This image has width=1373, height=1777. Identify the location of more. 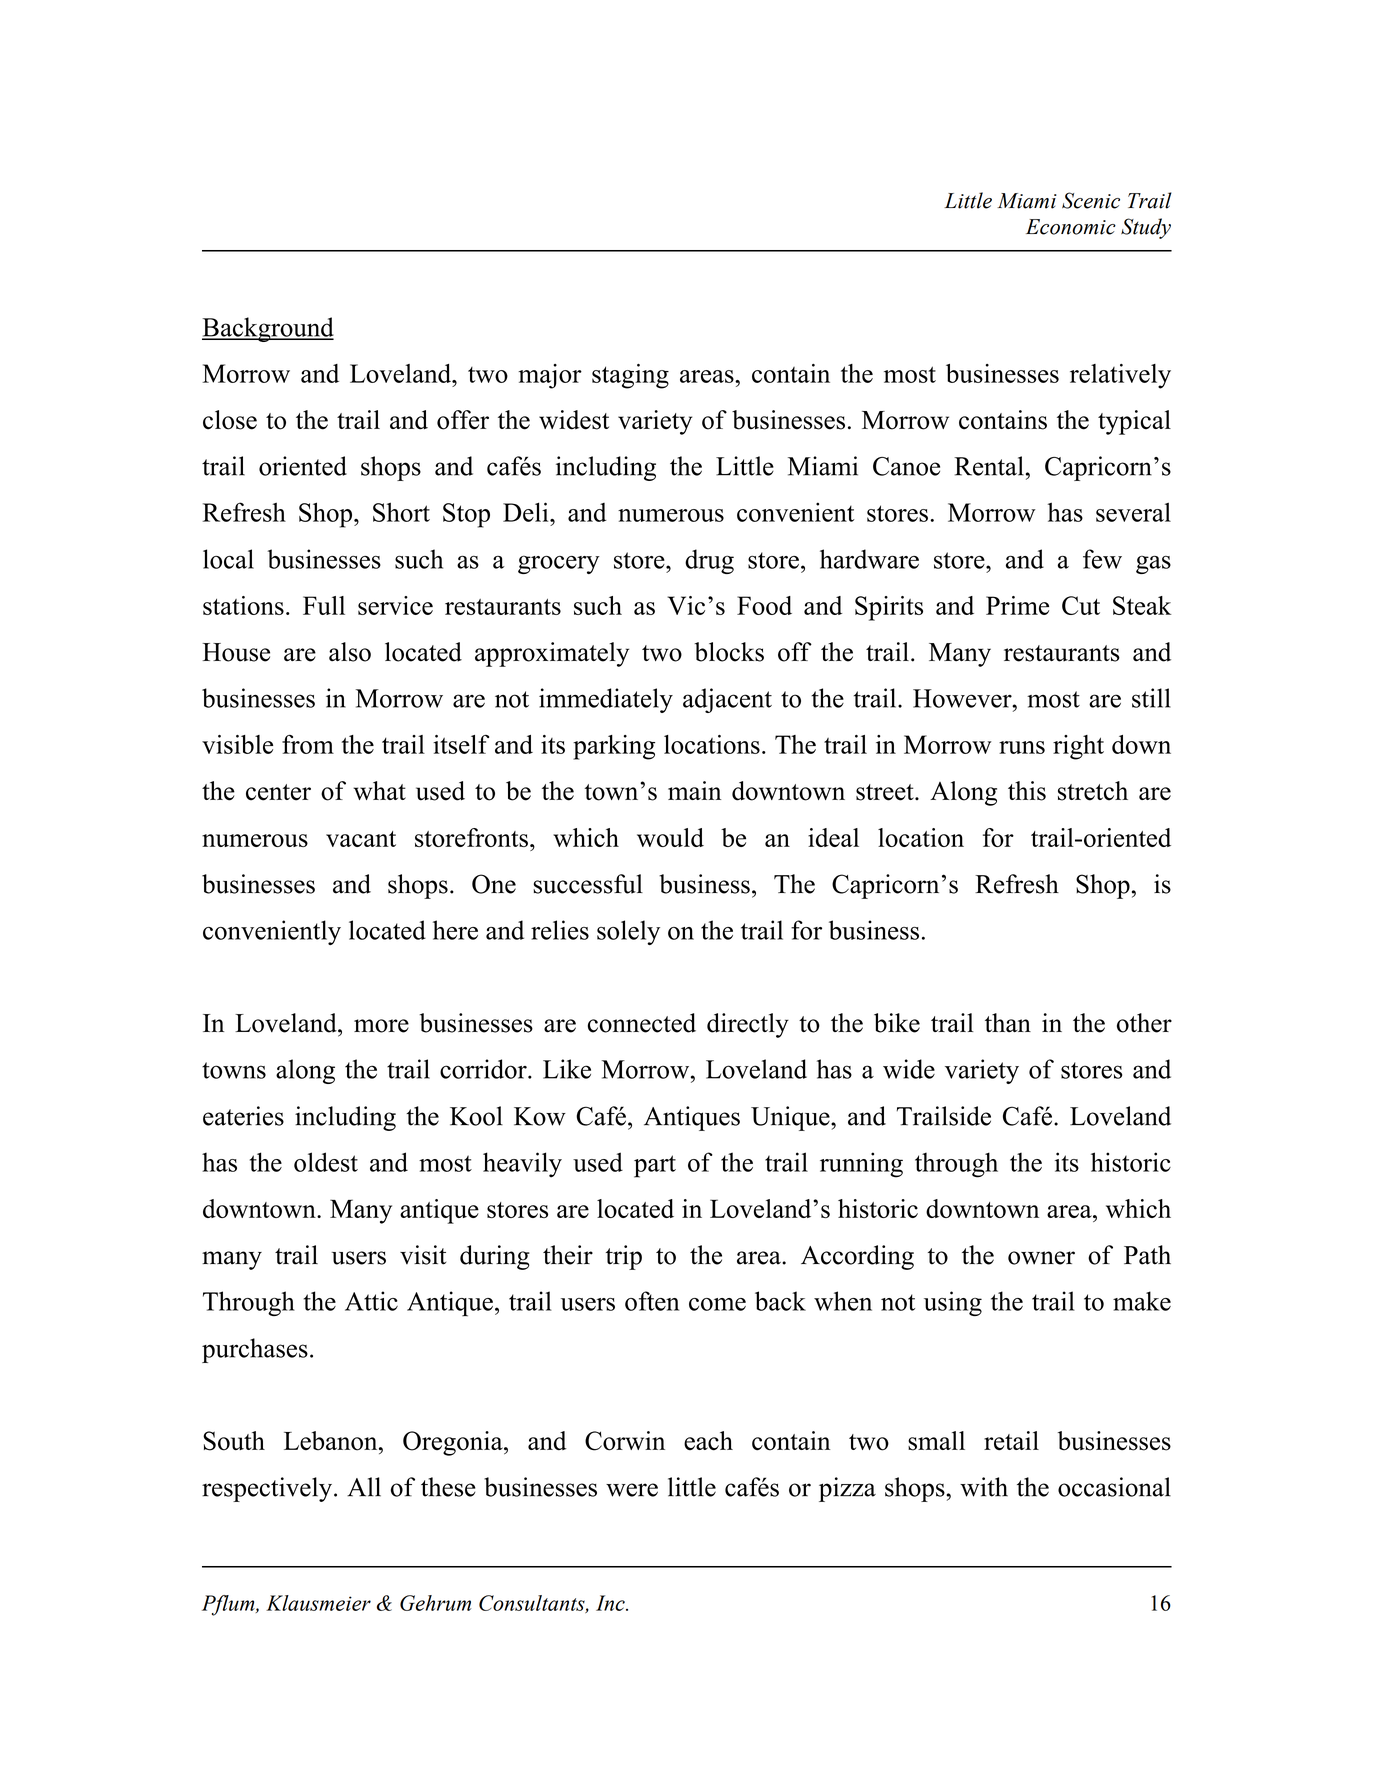
(381, 1026).
